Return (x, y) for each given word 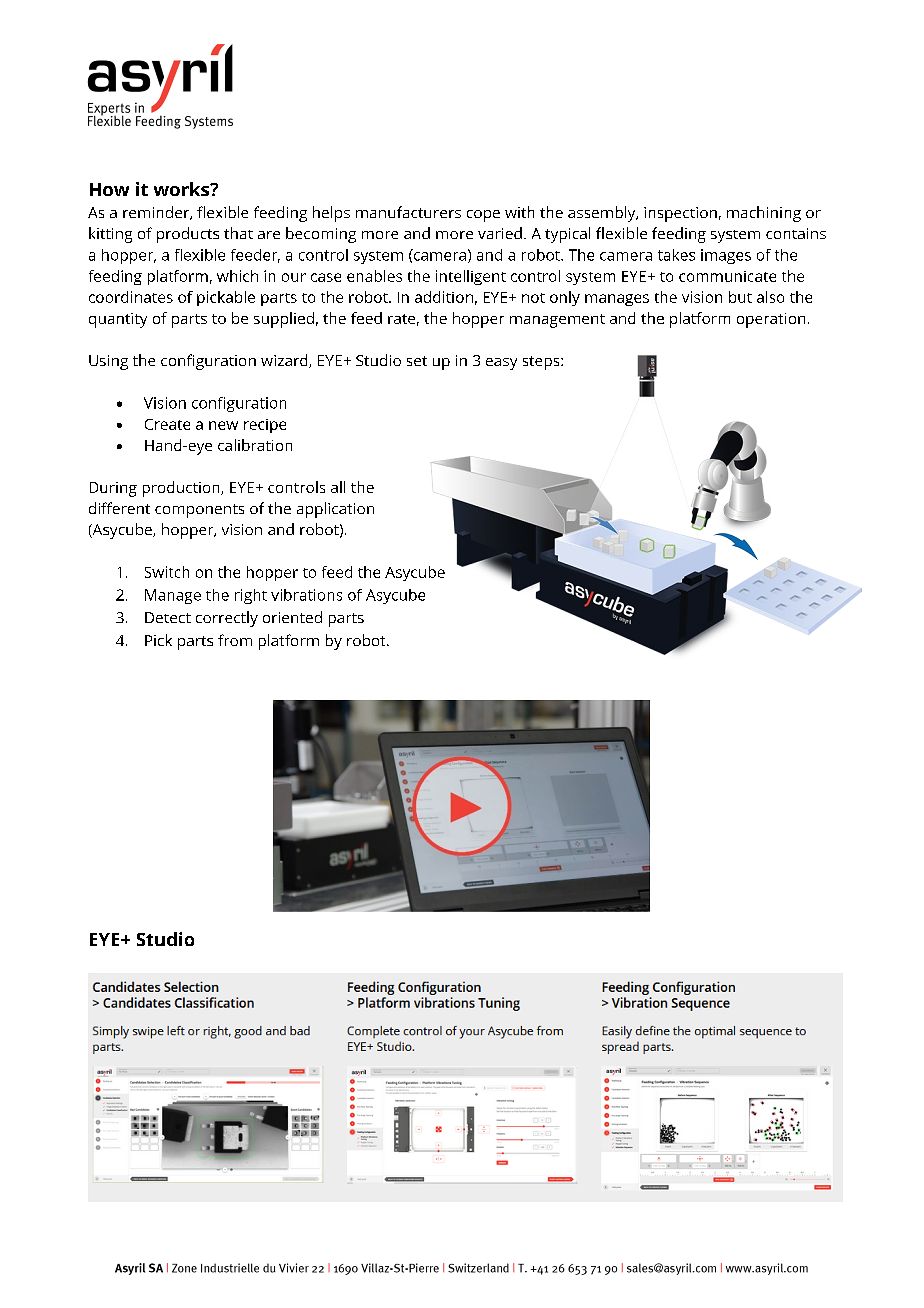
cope (483, 216)
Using (108, 362)
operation (771, 320)
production (182, 489)
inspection (680, 214)
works (183, 189)
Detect (168, 617)
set (417, 361)
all (338, 487)
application (335, 510)
